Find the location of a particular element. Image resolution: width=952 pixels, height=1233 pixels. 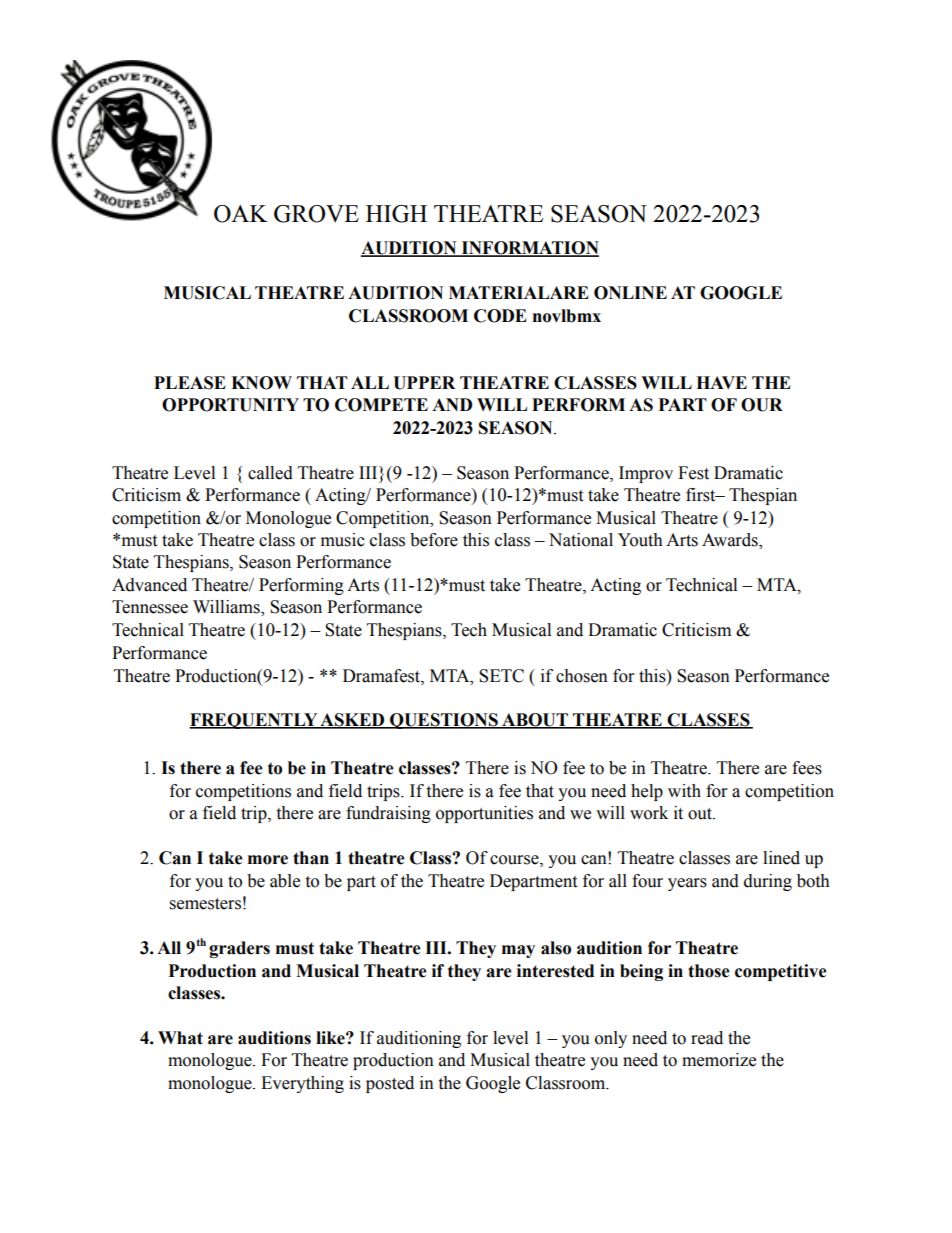

Awards is located at coordinates (731, 540).
